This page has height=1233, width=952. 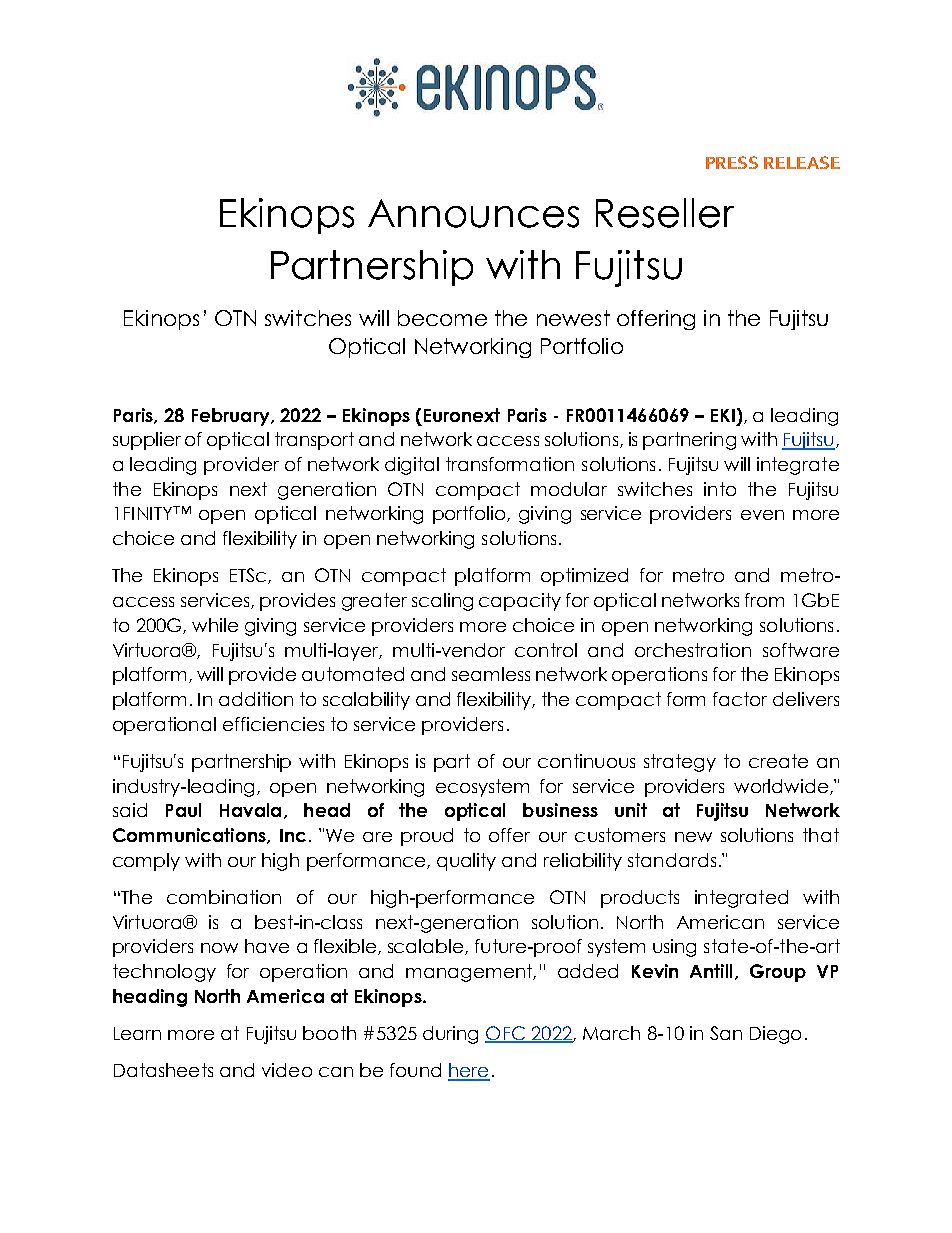 What do you see at coordinates (732, 162) in the page?
I see `PRESS` at bounding box center [732, 162].
